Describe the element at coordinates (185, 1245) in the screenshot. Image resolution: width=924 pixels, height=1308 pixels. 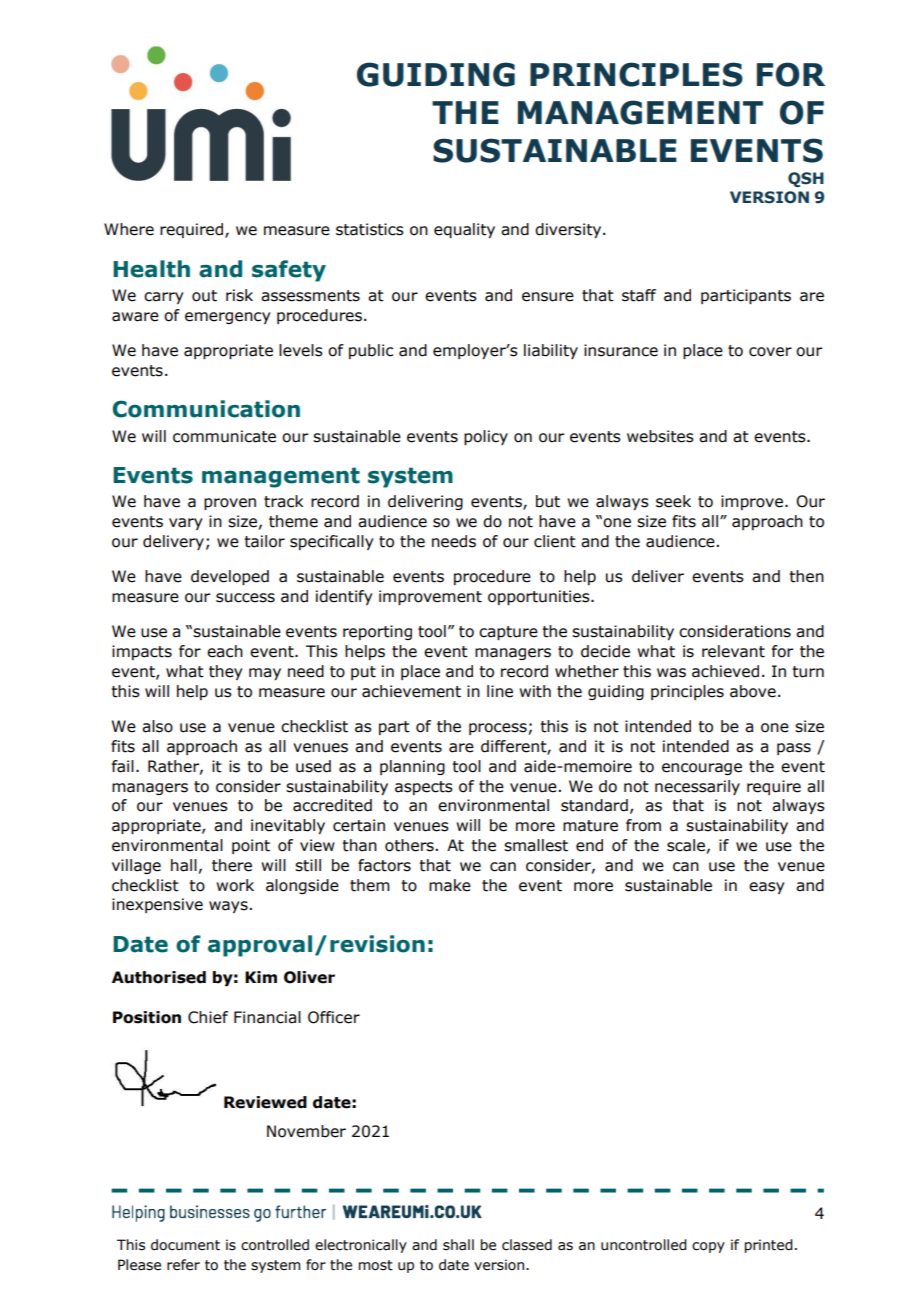
I see `document` at that location.
